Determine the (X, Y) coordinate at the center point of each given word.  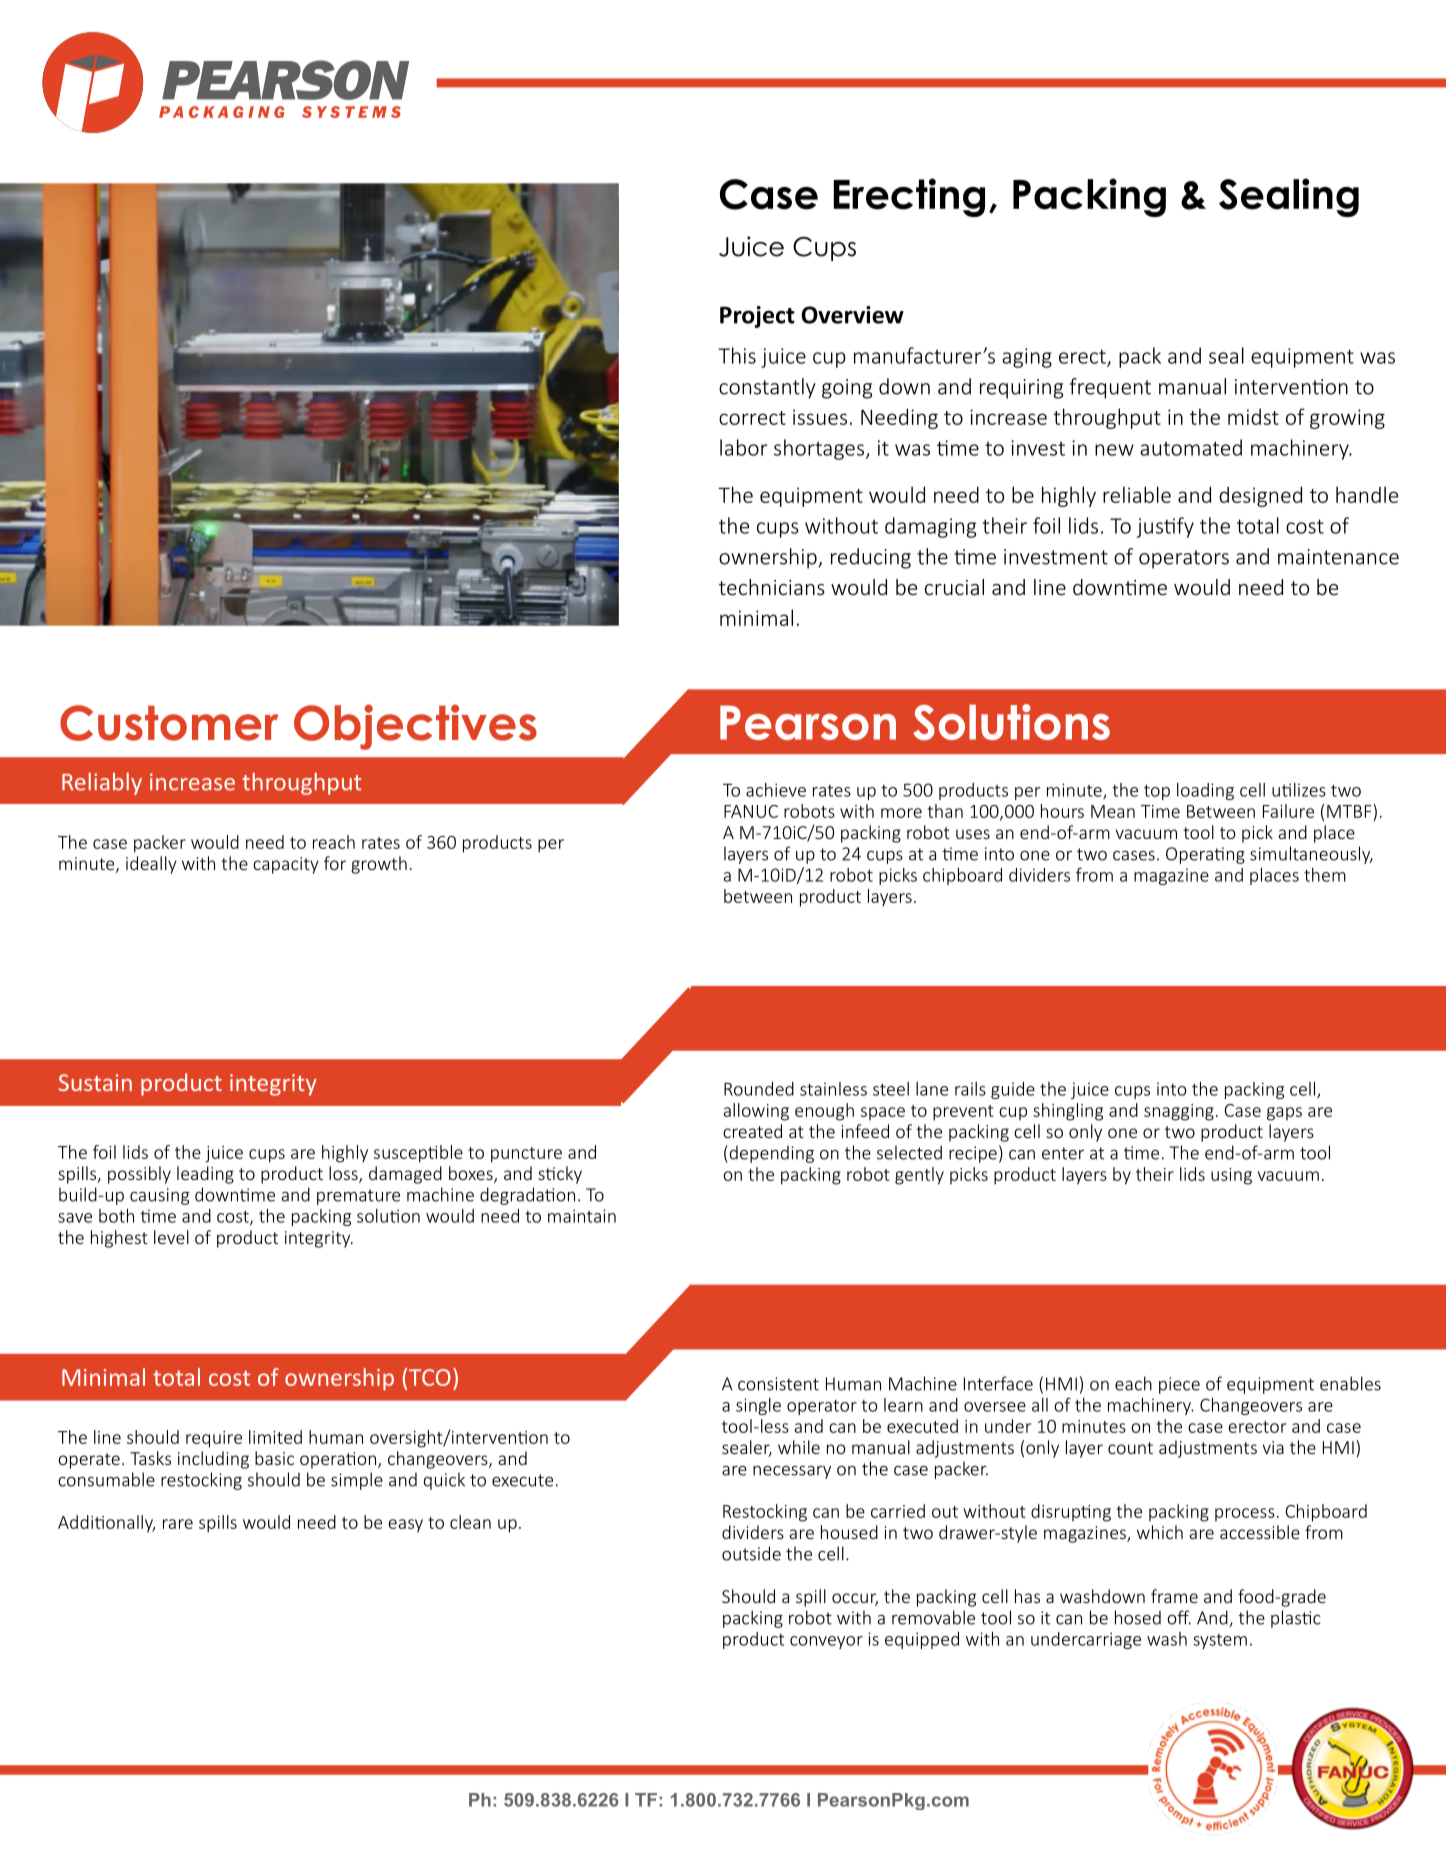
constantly (767, 388)
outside (751, 1553)
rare (178, 1524)
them (1325, 875)
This (737, 355)
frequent (1110, 388)
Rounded (759, 1089)
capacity (286, 865)
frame (1174, 1596)
